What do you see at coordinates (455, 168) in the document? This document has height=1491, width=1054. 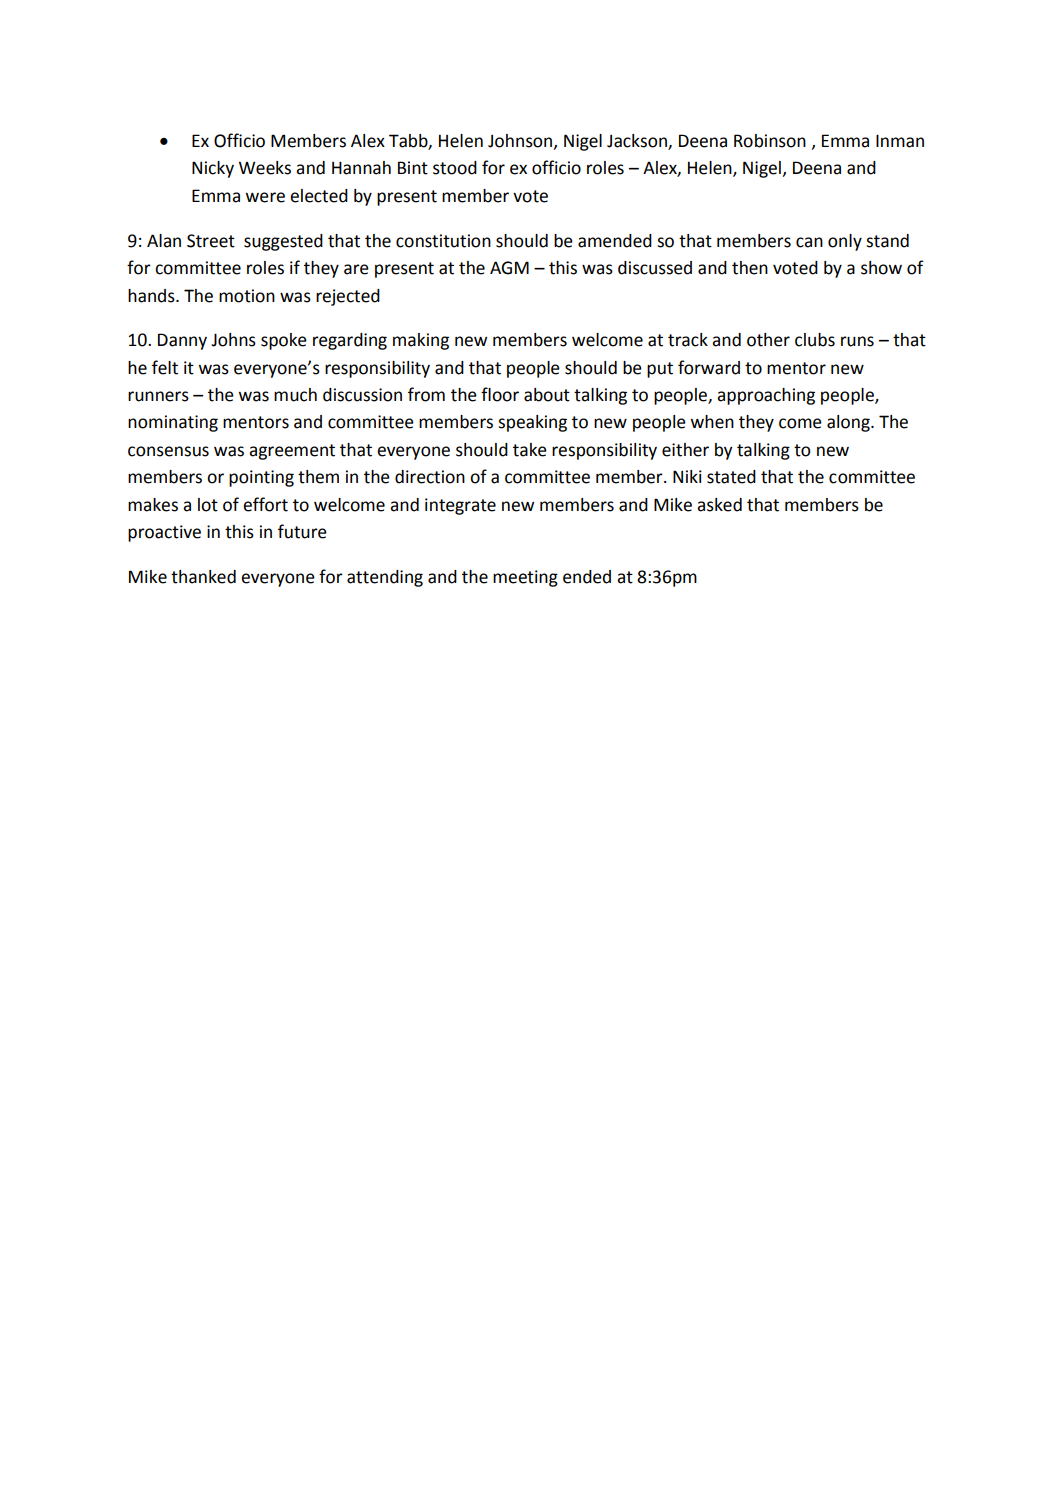 I see `stood` at bounding box center [455, 168].
